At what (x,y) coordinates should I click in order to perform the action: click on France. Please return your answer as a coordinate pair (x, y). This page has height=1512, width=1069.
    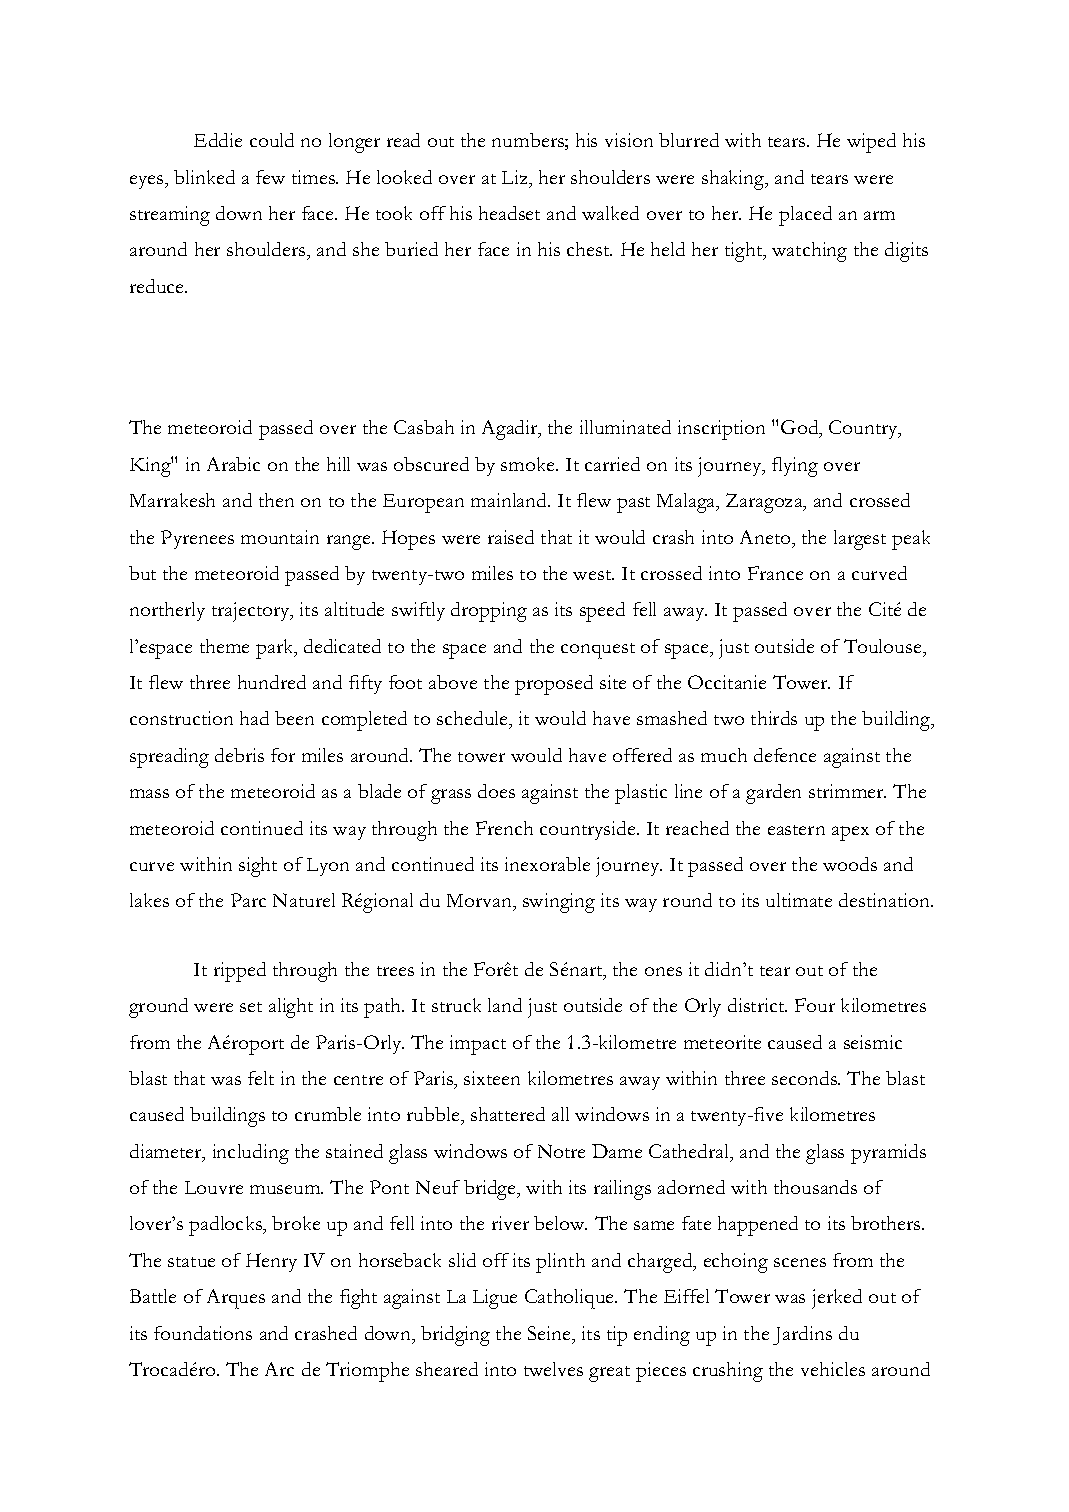
    Looking at the image, I should click on (775, 573).
